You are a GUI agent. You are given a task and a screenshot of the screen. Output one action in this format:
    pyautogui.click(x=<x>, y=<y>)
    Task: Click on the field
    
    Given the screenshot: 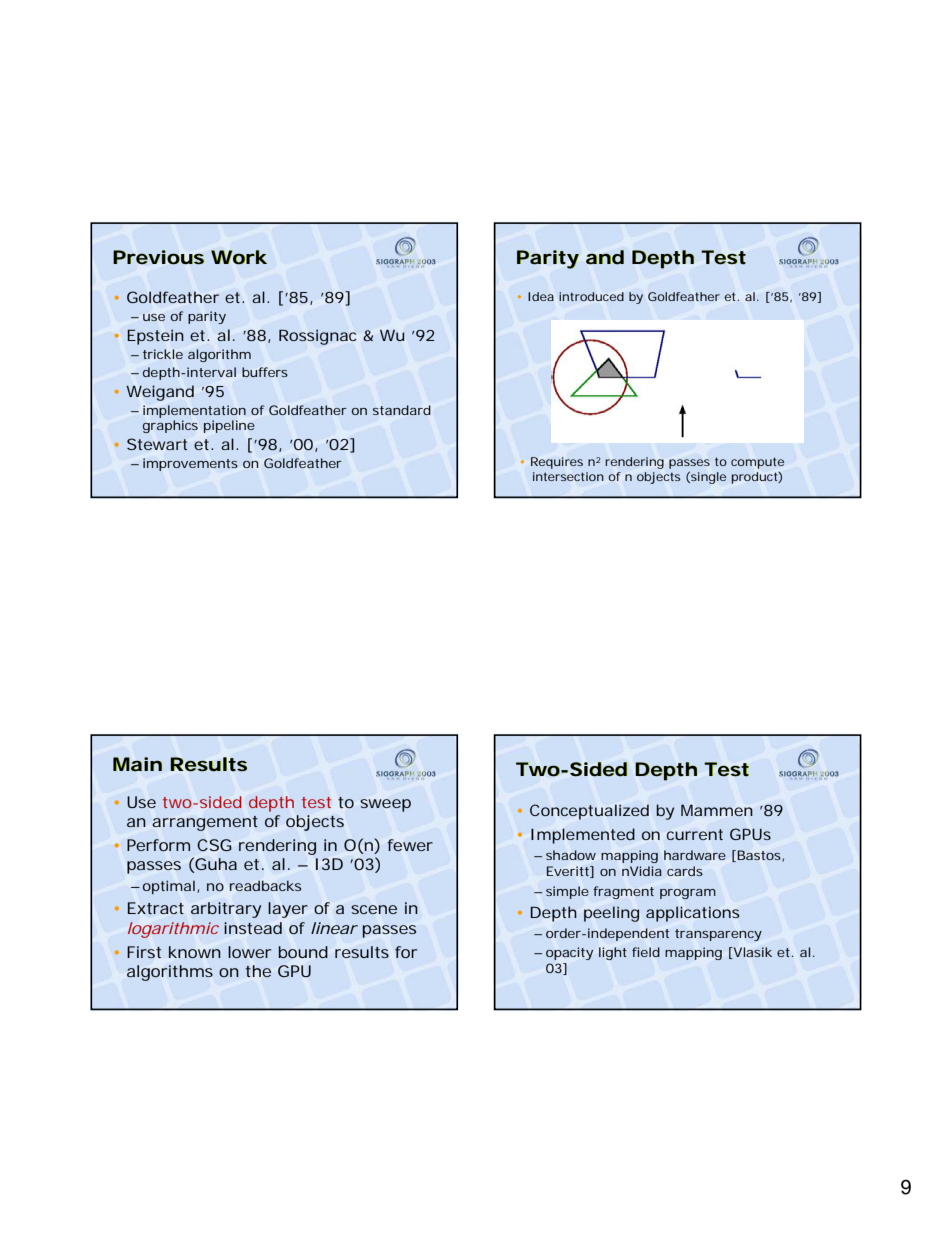 What is the action you would take?
    pyautogui.click(x=646, y=952)
